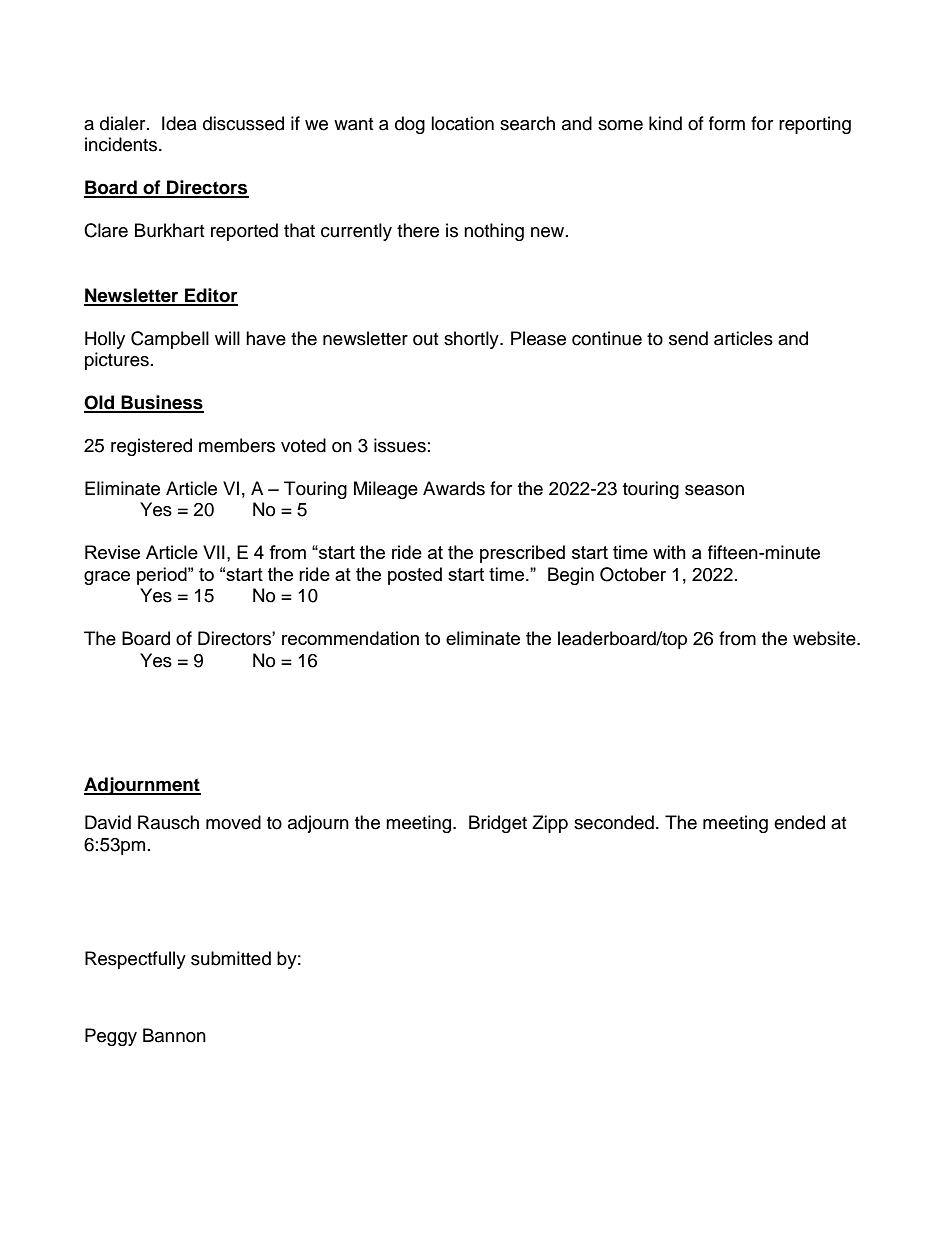 The width and height of the page is (952, 1233). I want to click on Bridget, so click(498, 824).
